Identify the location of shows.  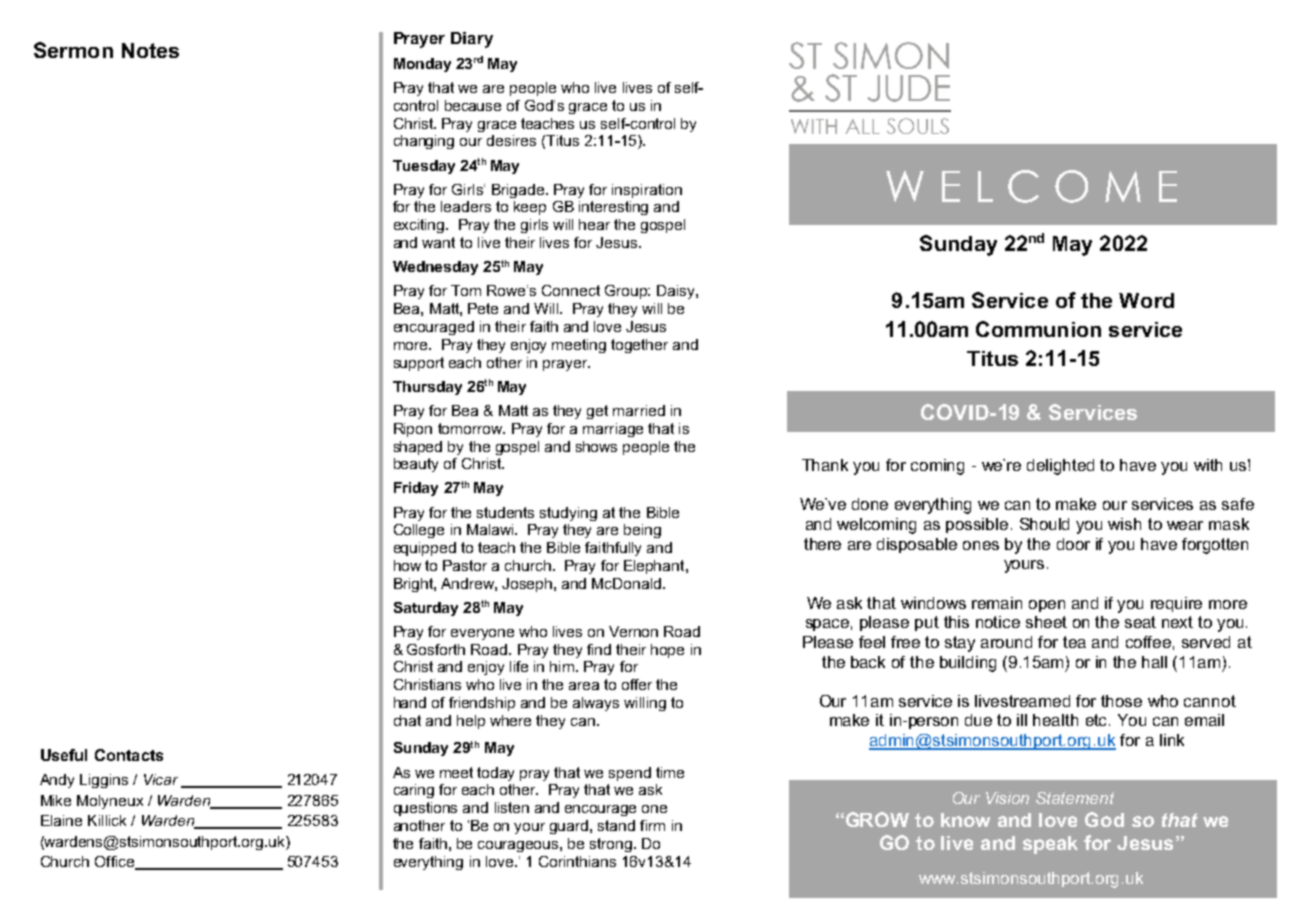
(596, 446).
